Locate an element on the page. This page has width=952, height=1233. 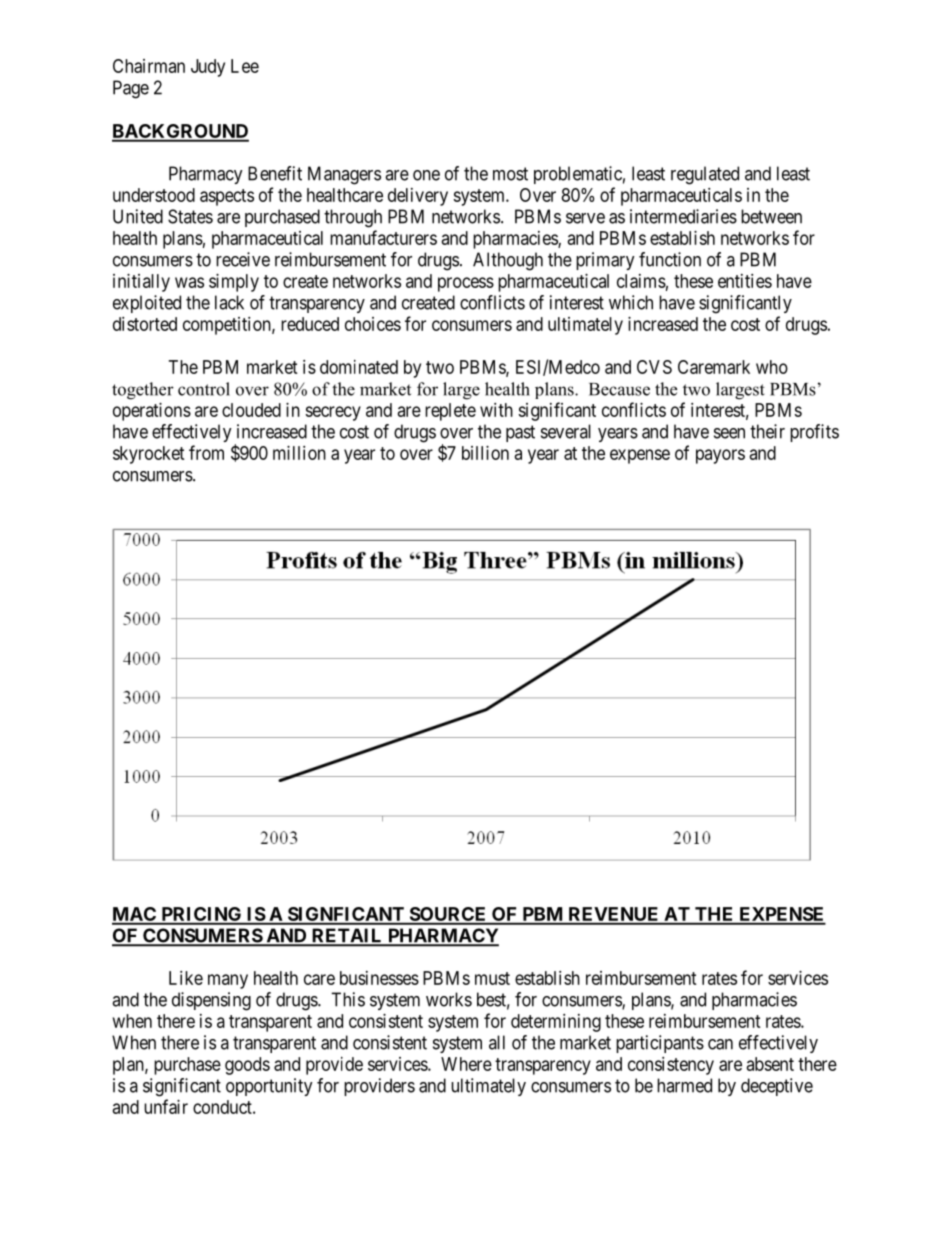
replete is located at coordinates (450, 412).
